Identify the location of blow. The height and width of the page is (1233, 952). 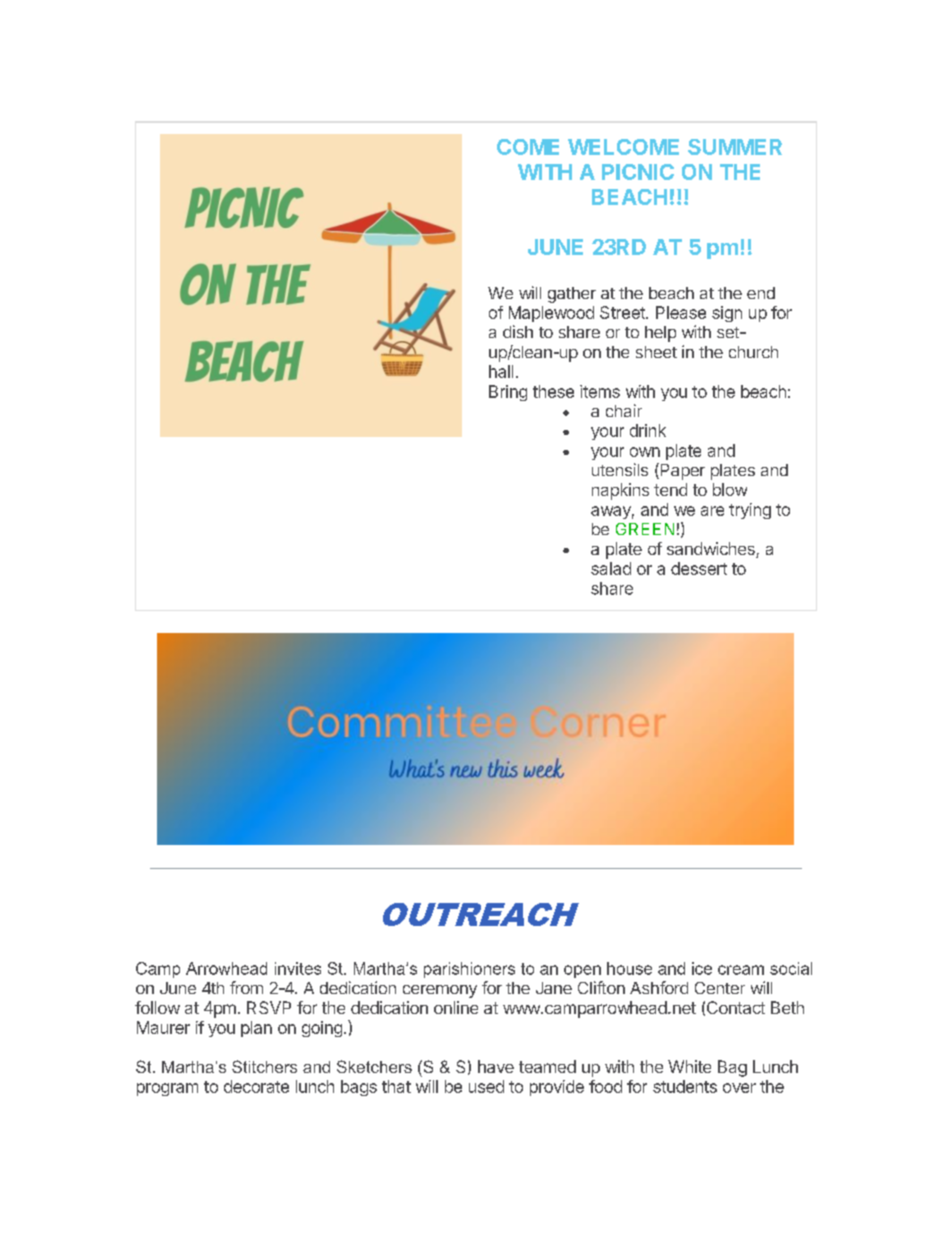
(730, 489).
